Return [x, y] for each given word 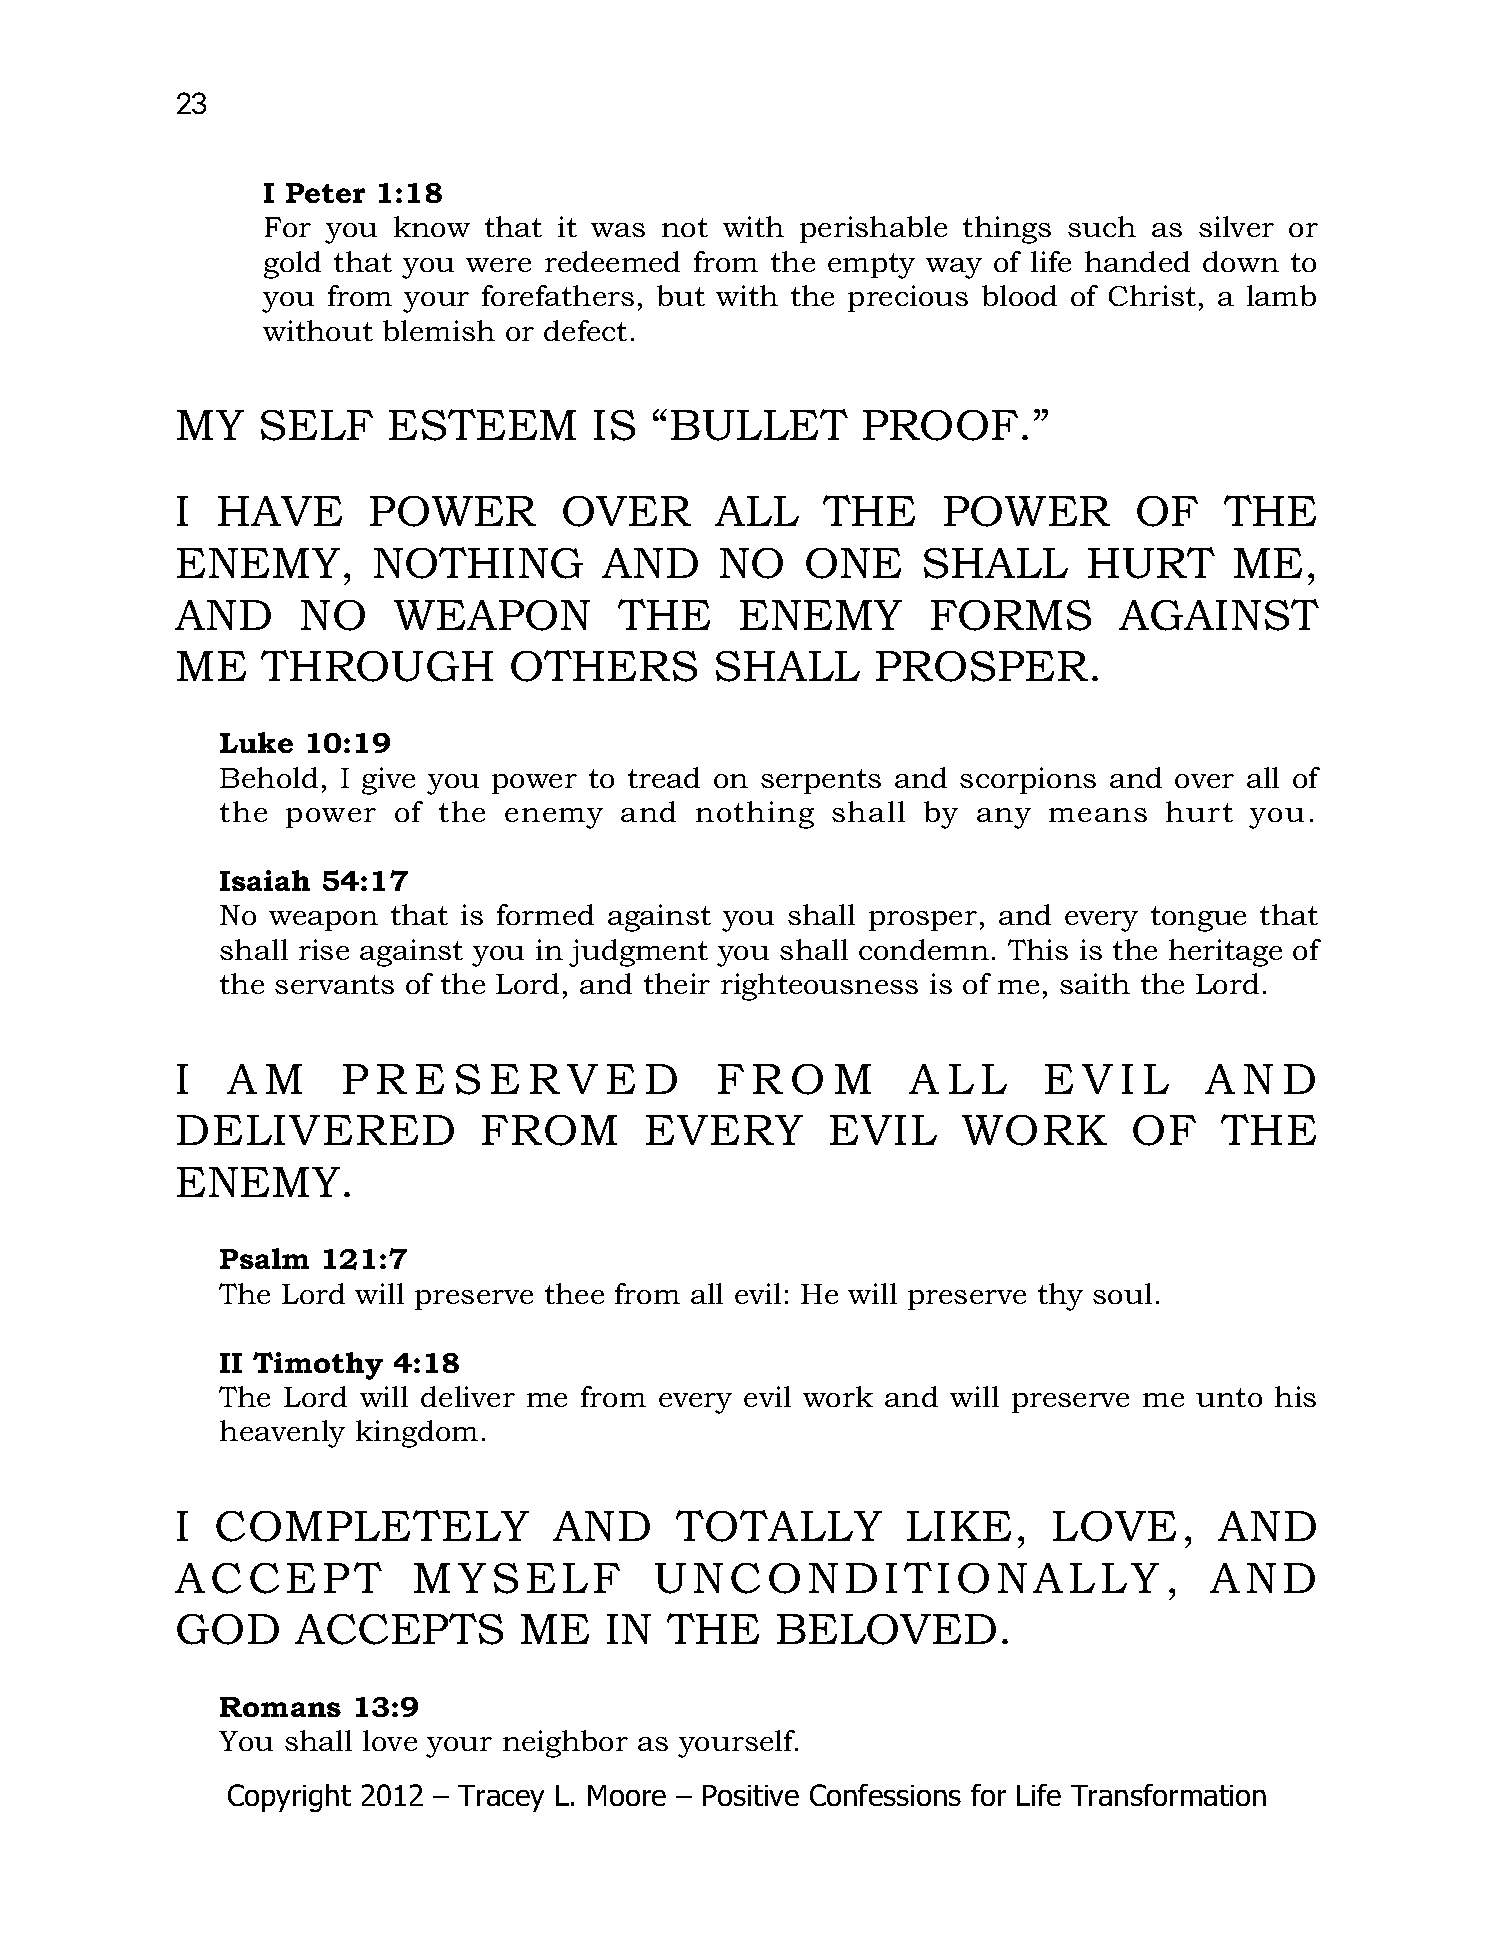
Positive [751, 1795]
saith [1095, 983]
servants [334, 984]
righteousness [819, 987]
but [681, 295]
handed [1137, 261]
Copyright [289, 1798]
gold [292, 265]
